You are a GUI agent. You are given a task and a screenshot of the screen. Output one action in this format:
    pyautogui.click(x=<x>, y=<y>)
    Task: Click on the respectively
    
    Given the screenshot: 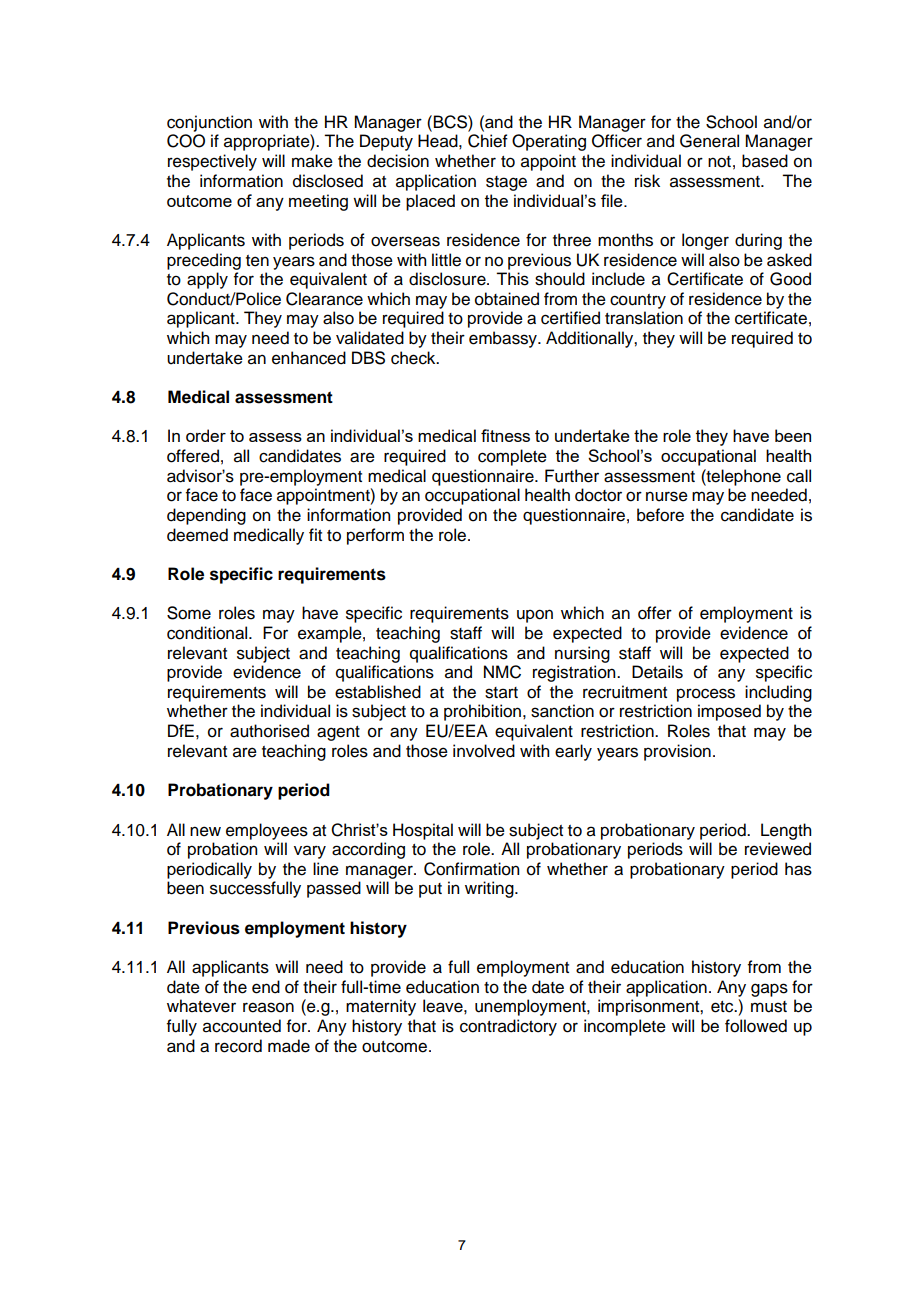 What is the action you would take?
    pyautogui.click(x=212, y=162)
